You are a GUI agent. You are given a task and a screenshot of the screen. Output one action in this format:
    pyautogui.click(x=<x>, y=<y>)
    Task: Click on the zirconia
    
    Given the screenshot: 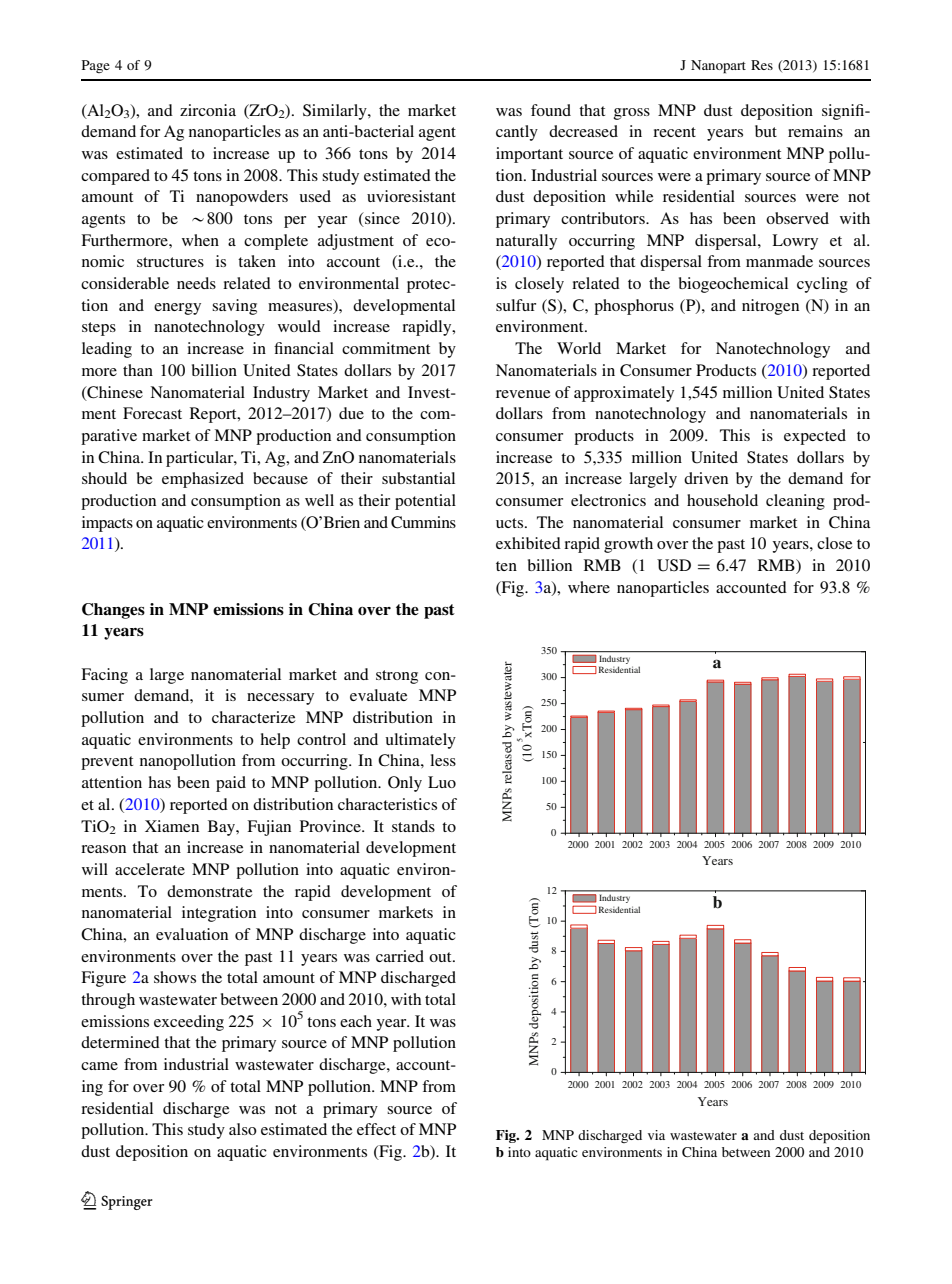 What is the action you would take?
    pyautogui.click(x=208, y=110)
